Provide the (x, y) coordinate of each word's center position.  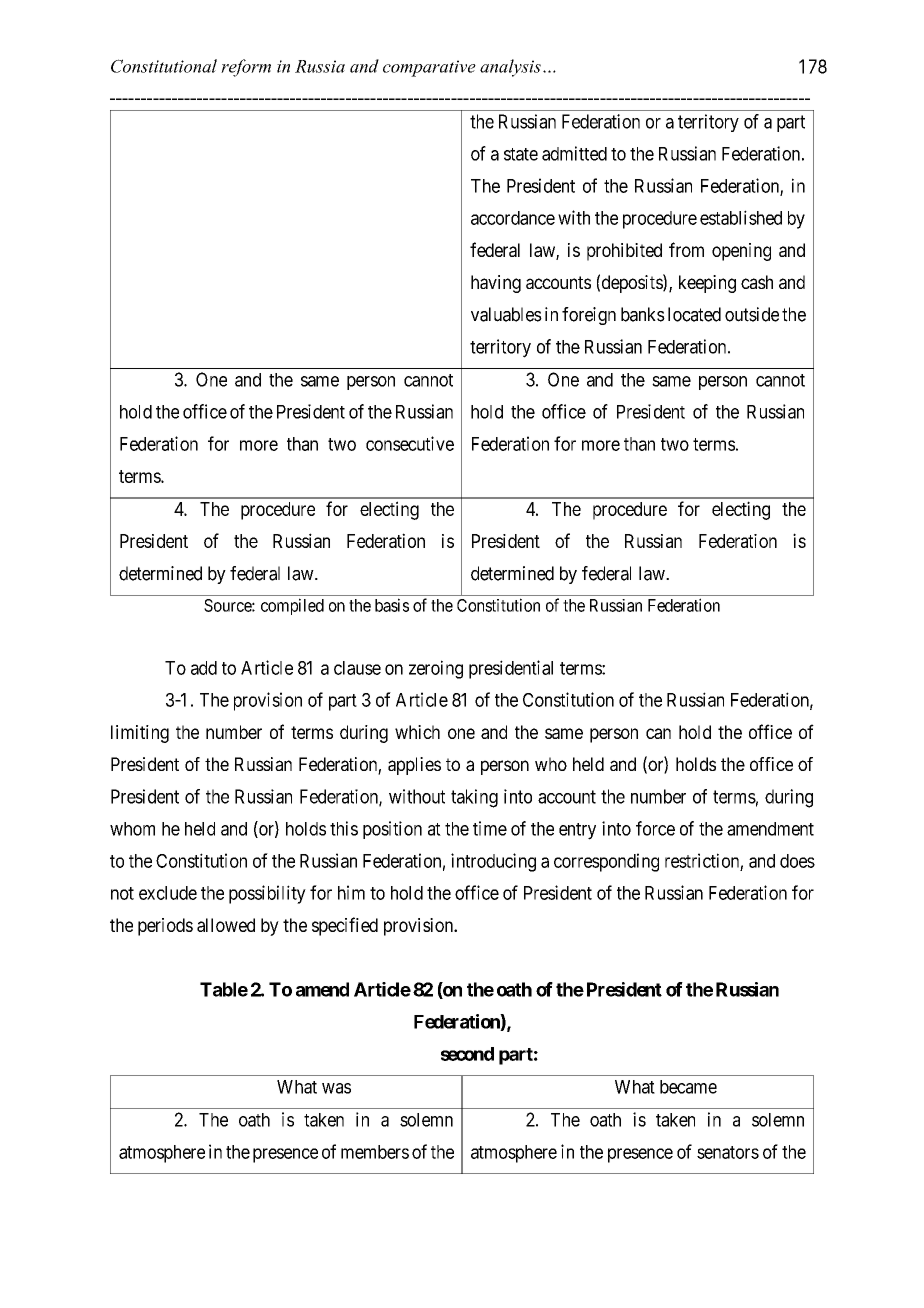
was (336, 1088)
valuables (506, 314)
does (797, 861)
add (204, 668)
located (694, 314)
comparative (429, 68)
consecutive (410, 443)
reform (246, 68)
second (467, 1054)
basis (392, 605)
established (741, 217)
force (655, 828)
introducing (493, 862)
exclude (168, 893)
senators (728, 1152)
